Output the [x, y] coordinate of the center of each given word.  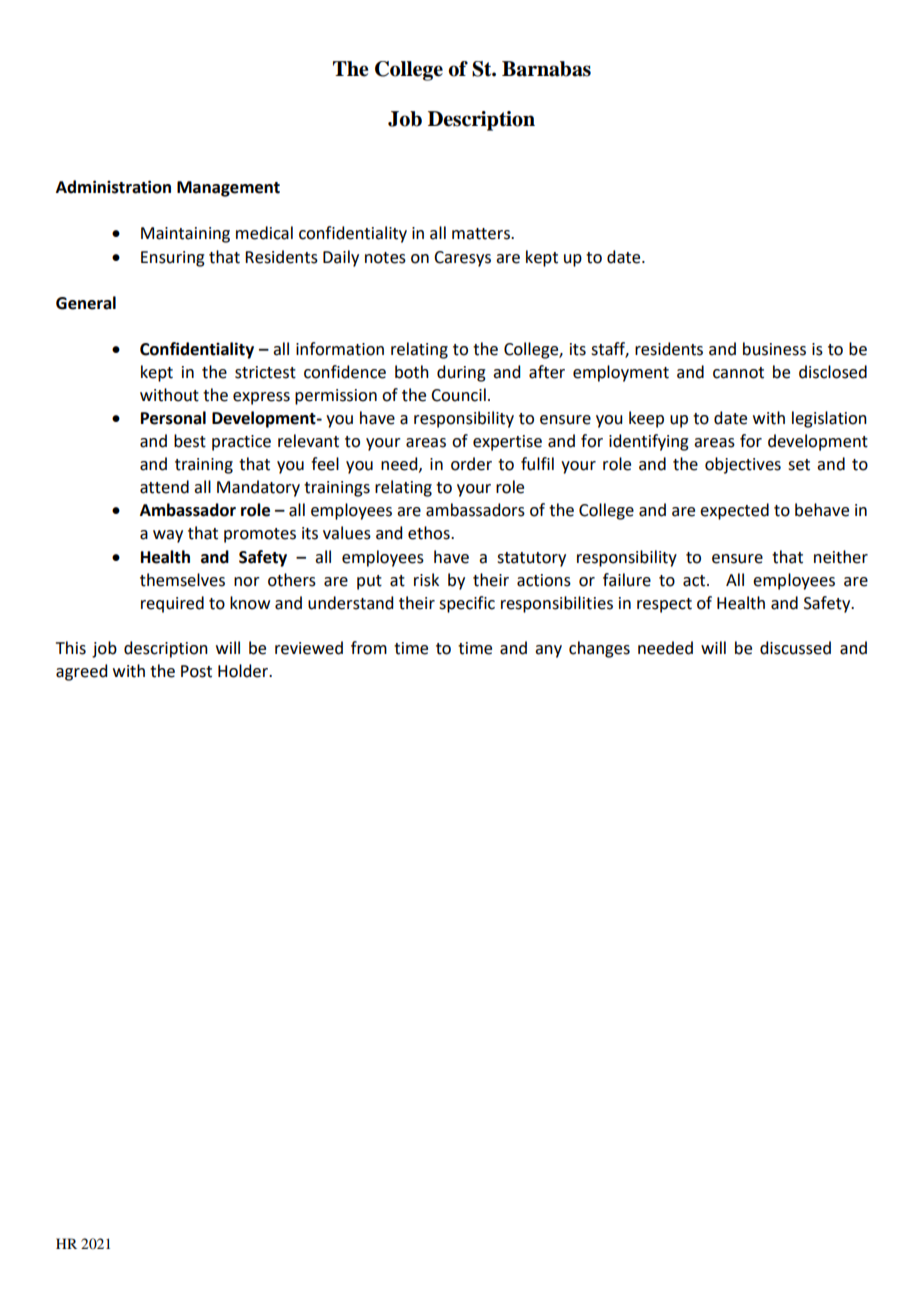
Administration [113, 187]
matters [482, 234]
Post [196, 671]
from [369, 648]
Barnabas [546, 69]
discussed [795, 648]
